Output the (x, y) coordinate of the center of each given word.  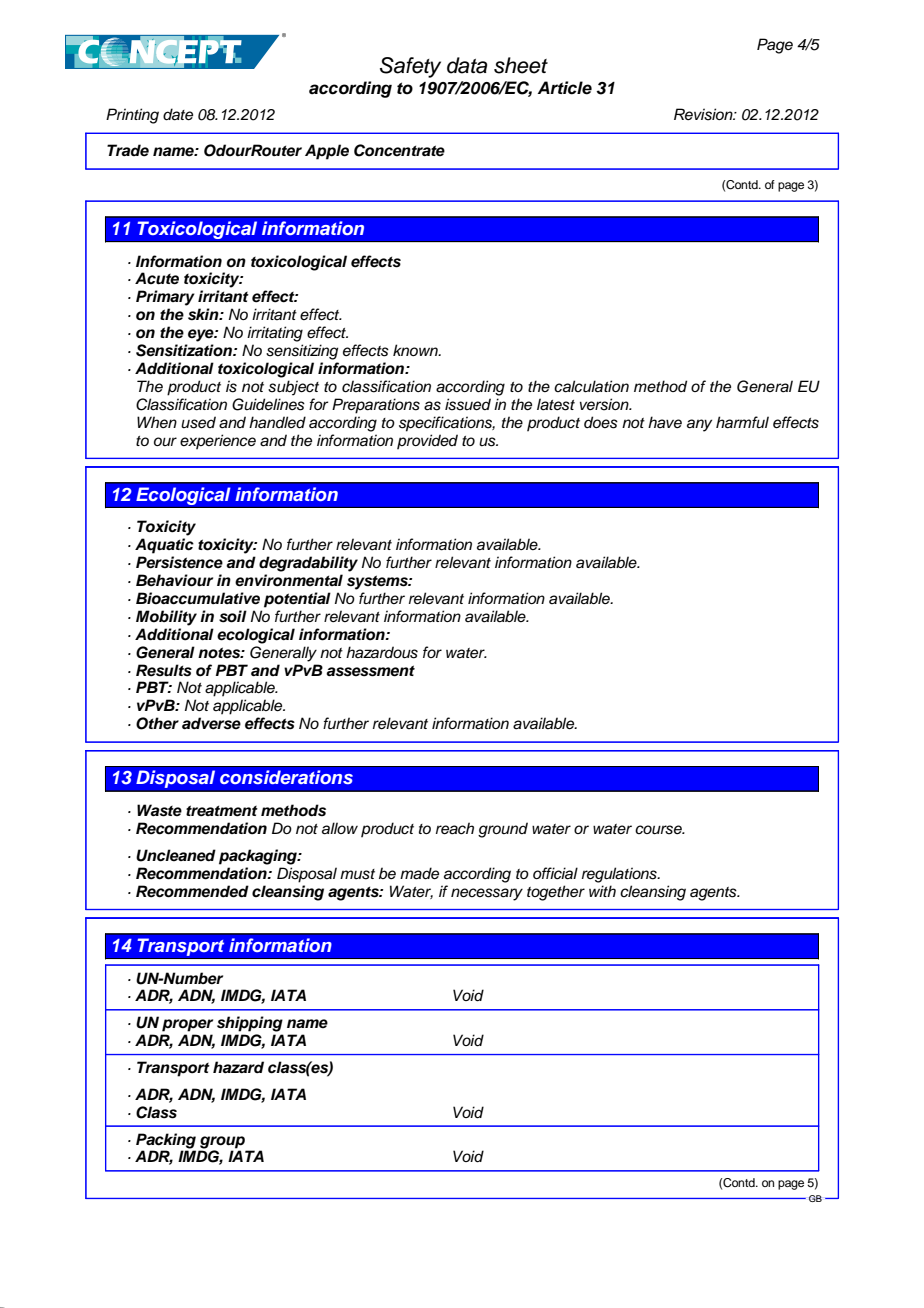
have (665, 422)
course (659, 830)
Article (564, 88)
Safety (410, 67)
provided (427, 441)
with (602, 891)
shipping (250, 1024)
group (222, 1142)
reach (455, 828)
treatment (222, 811)
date (178, 114)
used (198, 422)
